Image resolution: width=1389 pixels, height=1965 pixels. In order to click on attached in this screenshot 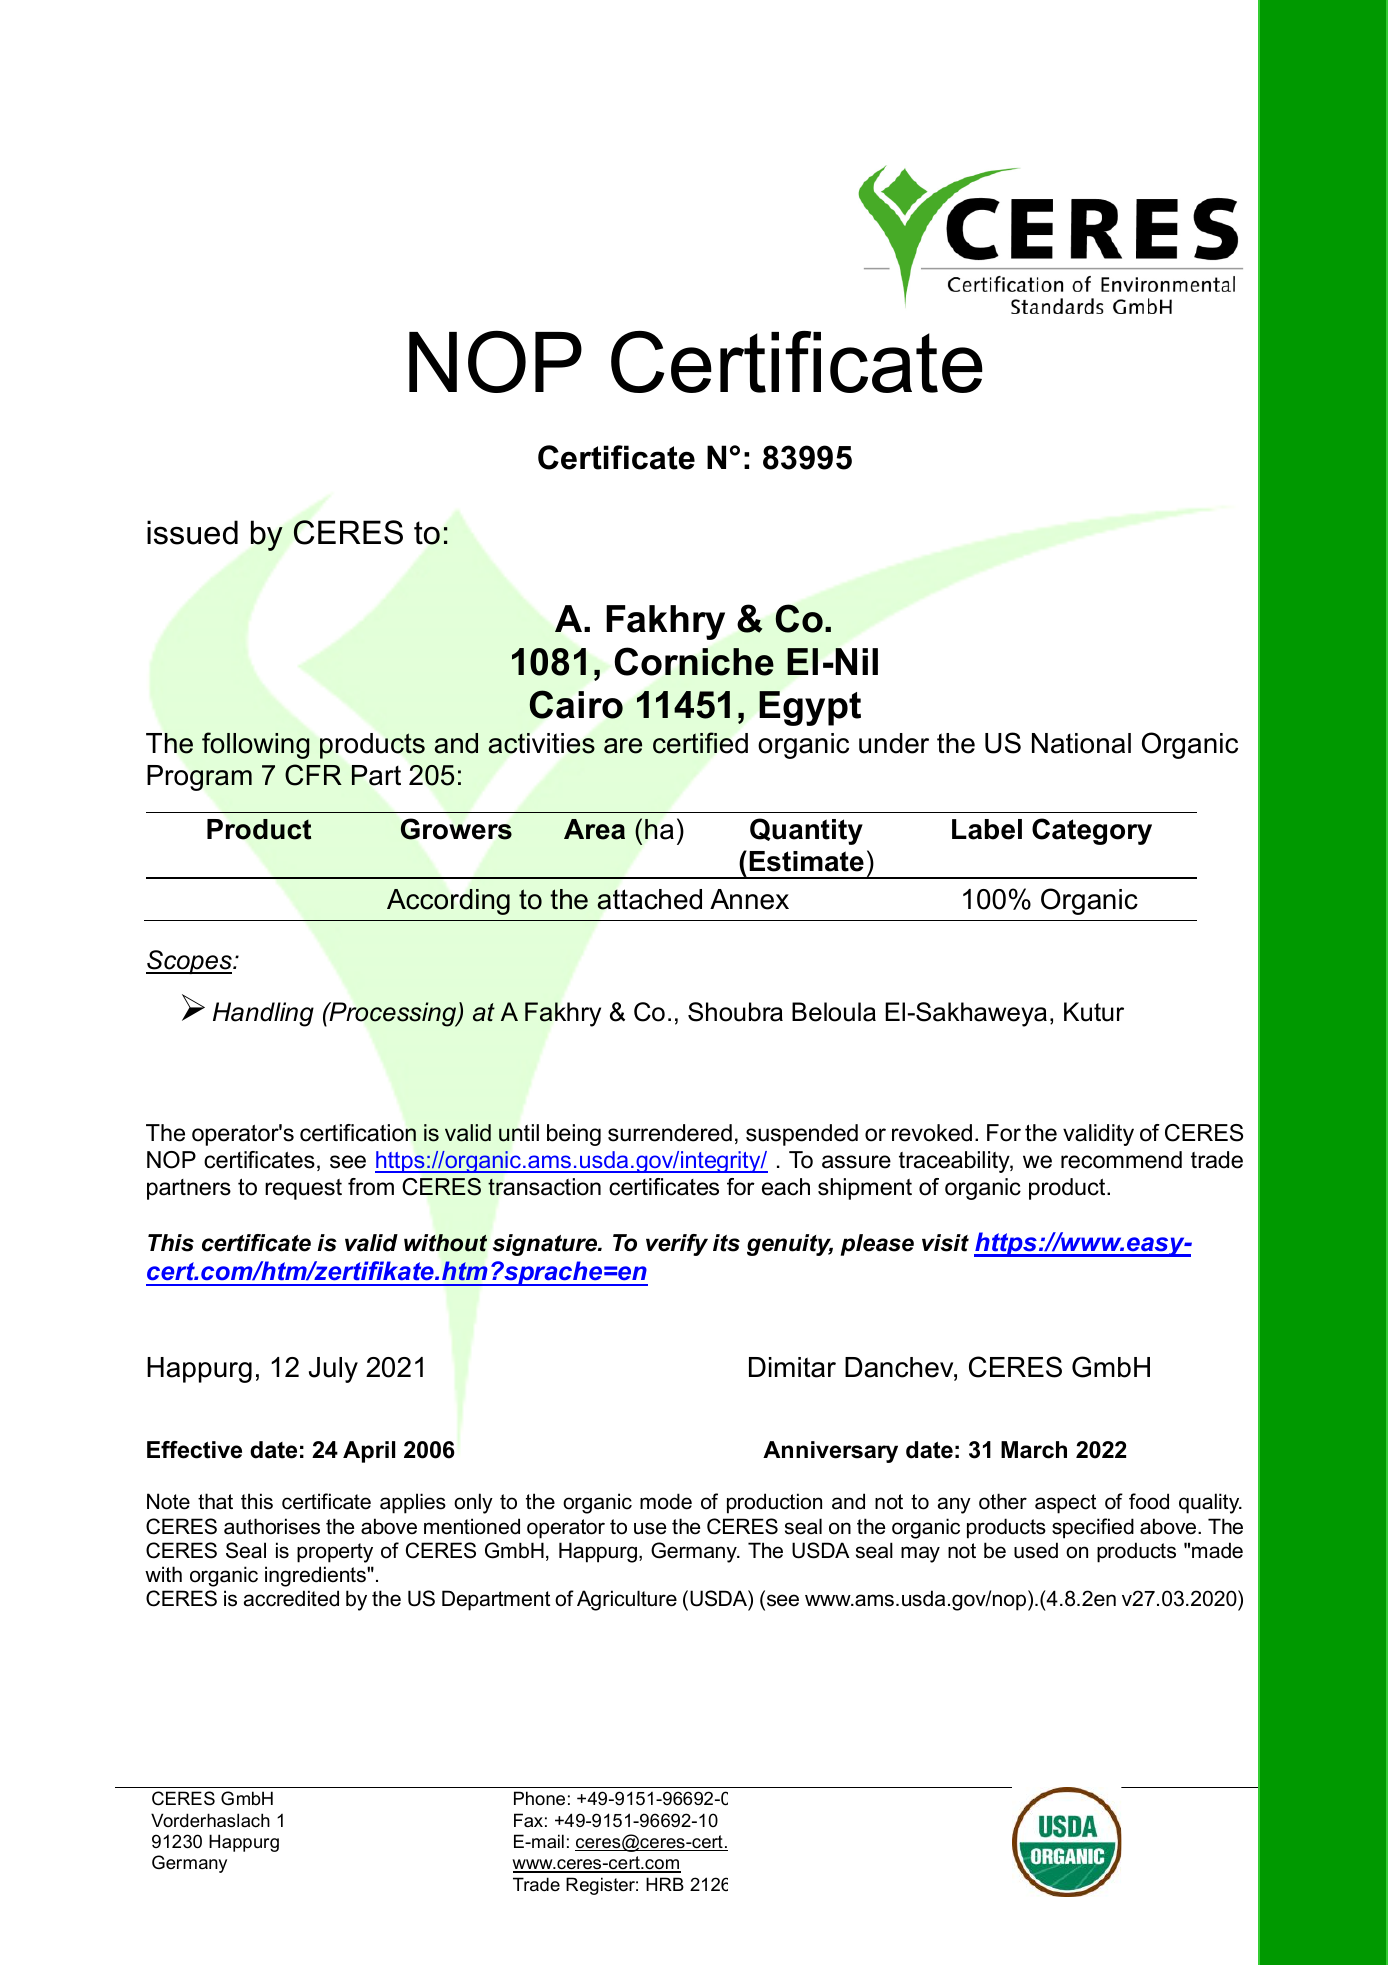, I will do `click(649, 899)`.
